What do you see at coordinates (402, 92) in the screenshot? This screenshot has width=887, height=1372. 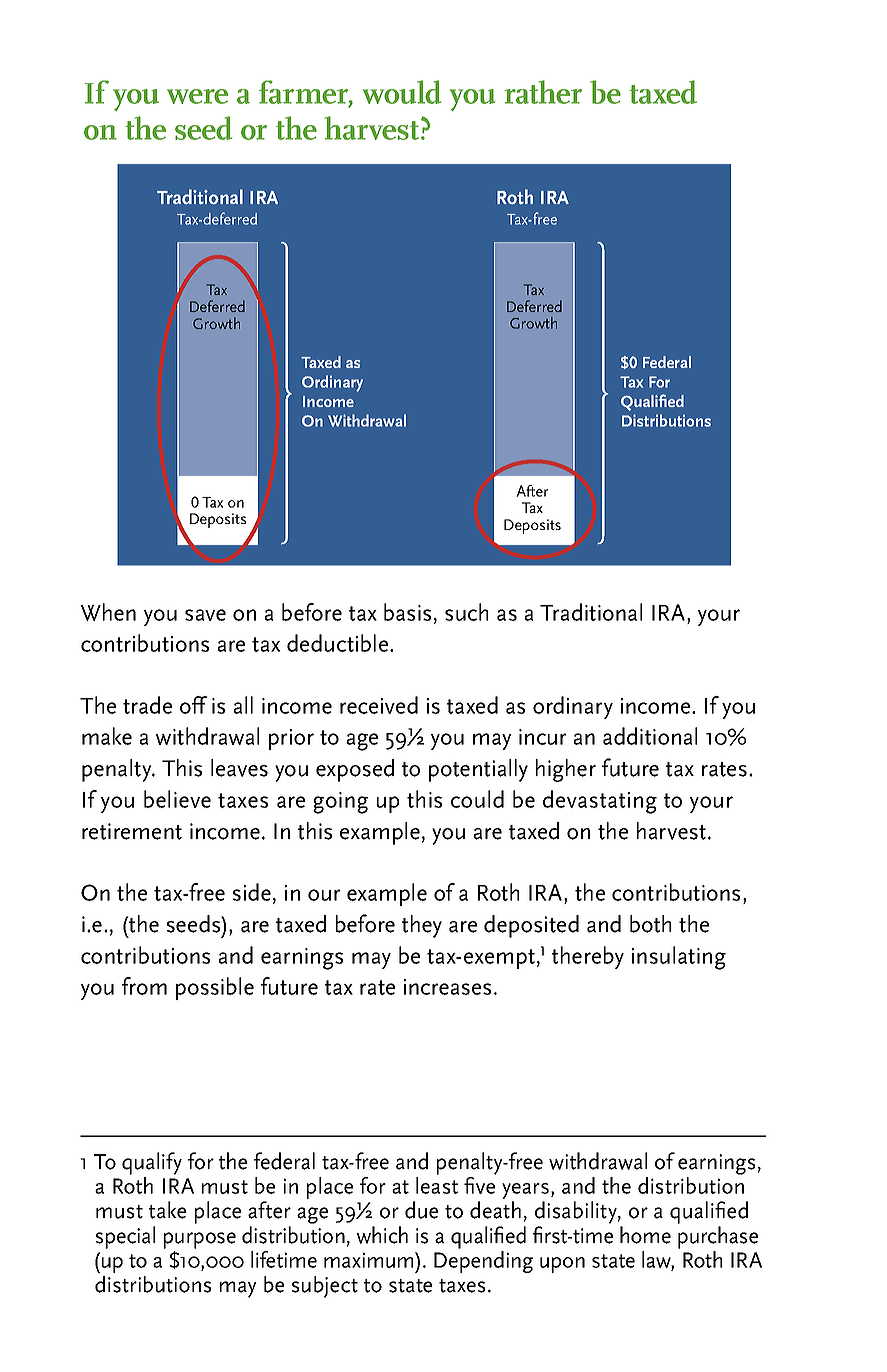 I see `would` at bounding box center [402, 92].
